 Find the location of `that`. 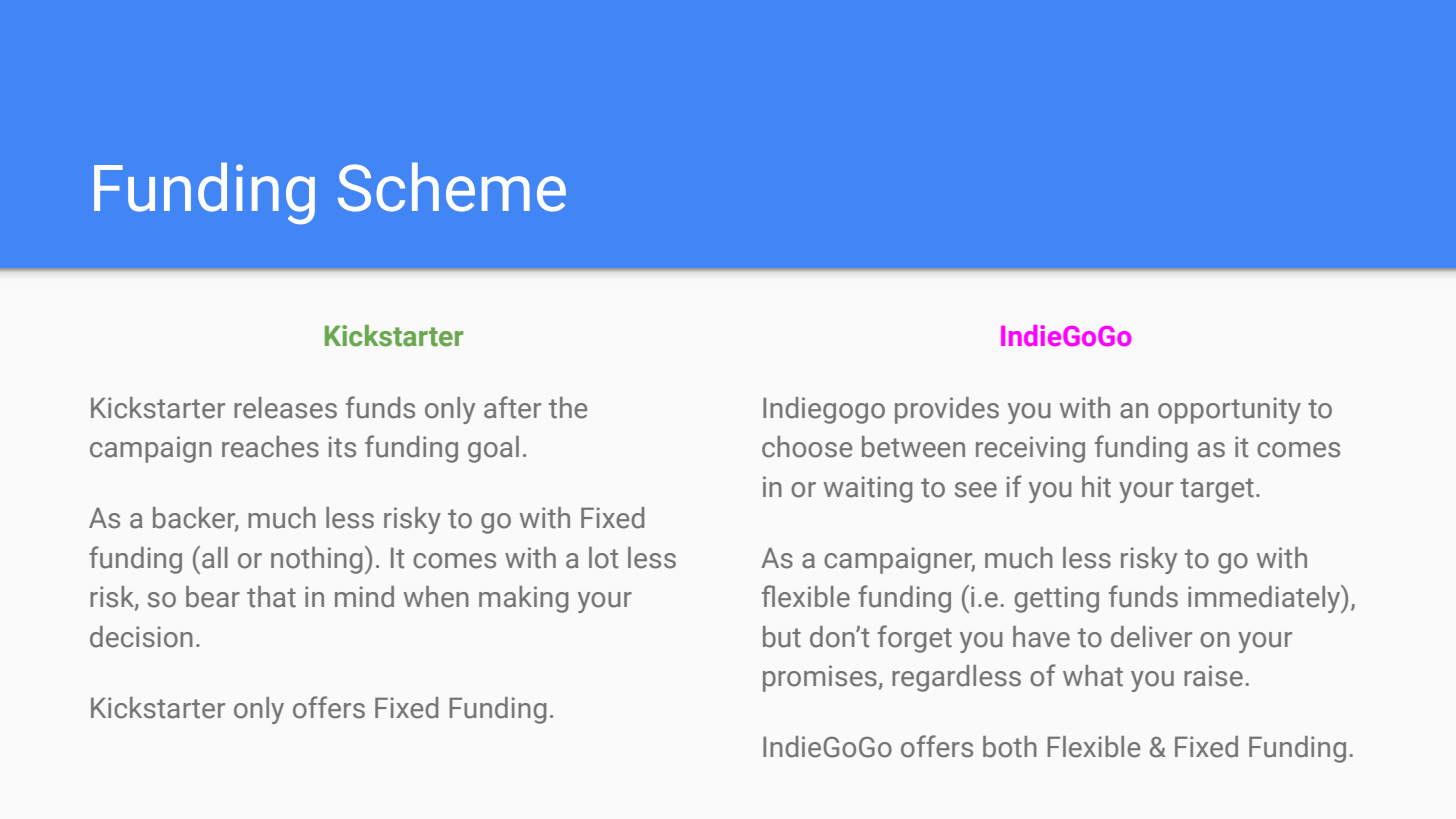

that is located at coordinates (271, 597).
